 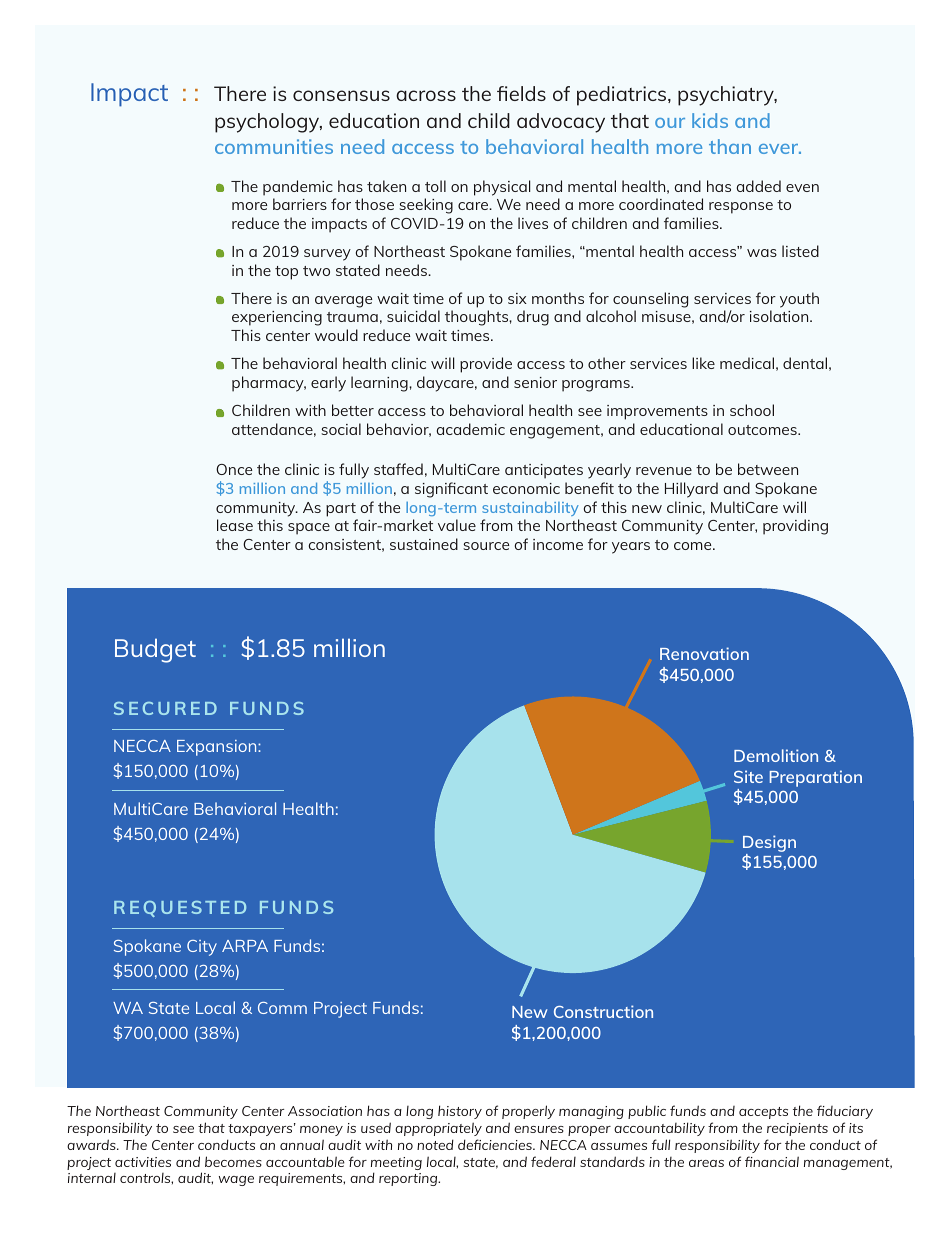 I want to click on across, so click(x=426, y=95).
